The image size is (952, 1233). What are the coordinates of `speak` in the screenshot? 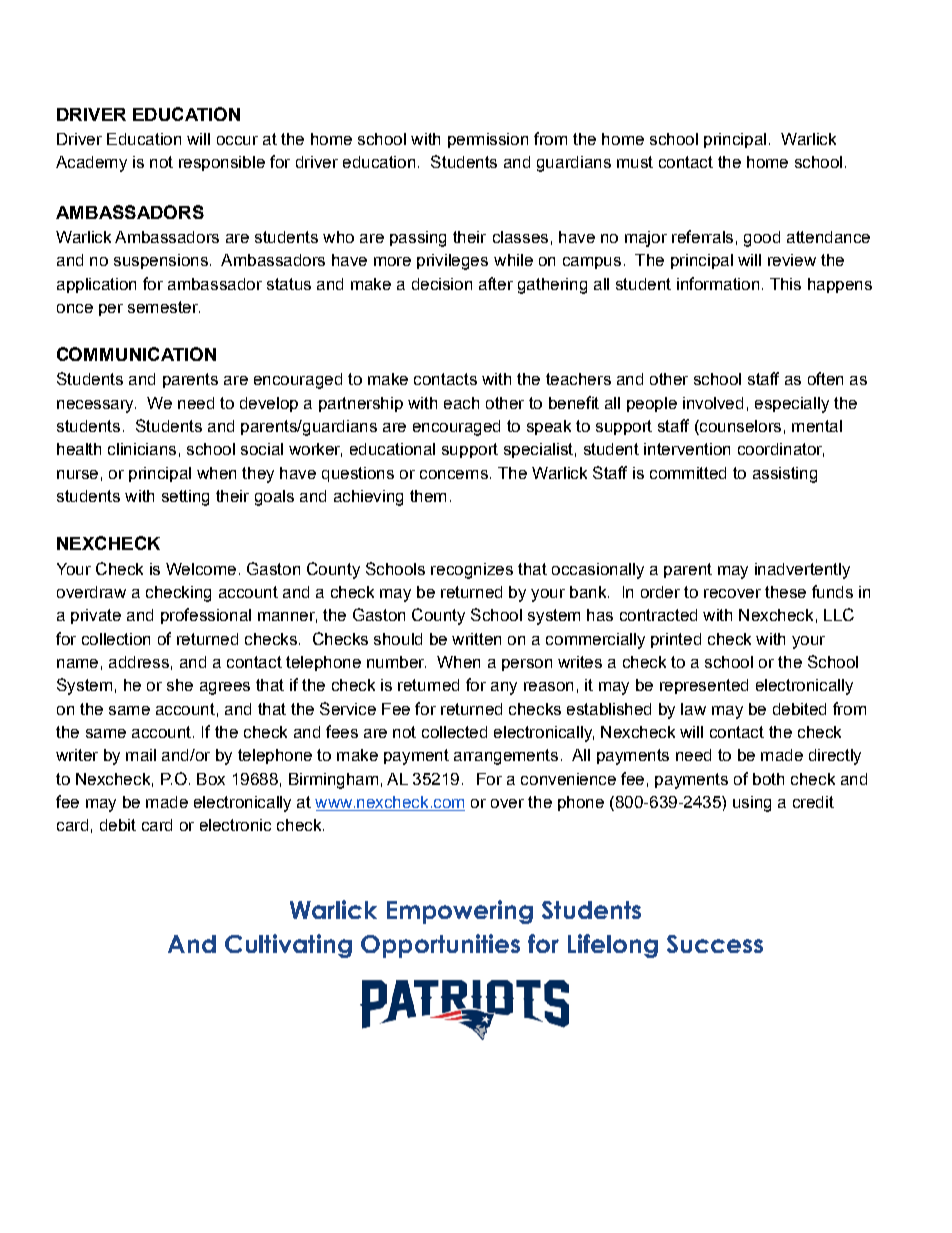 It's located at (549, 427).
